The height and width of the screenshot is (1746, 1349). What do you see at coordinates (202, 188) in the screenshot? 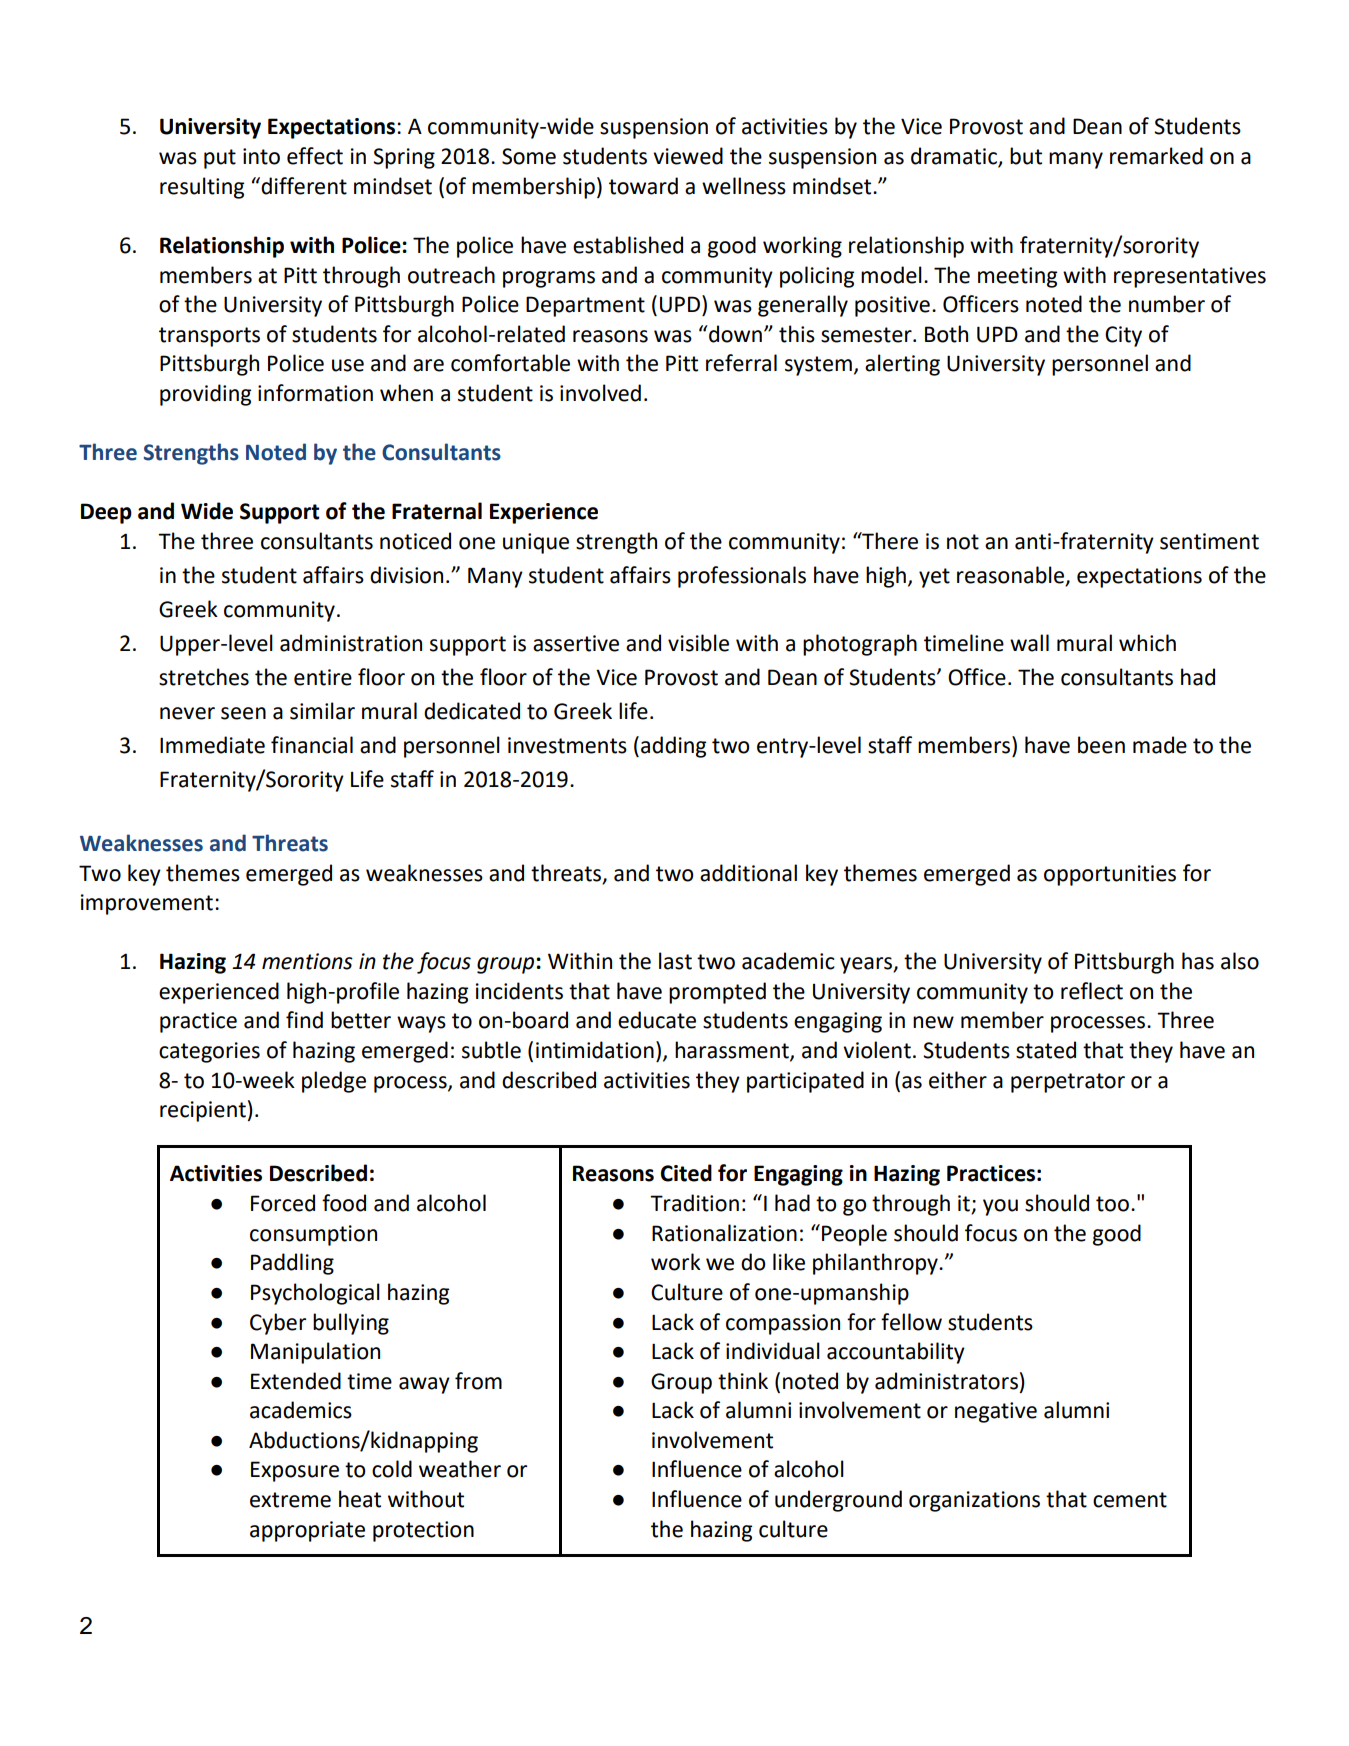
I see `resulting` at bounding box center [202, 188].
